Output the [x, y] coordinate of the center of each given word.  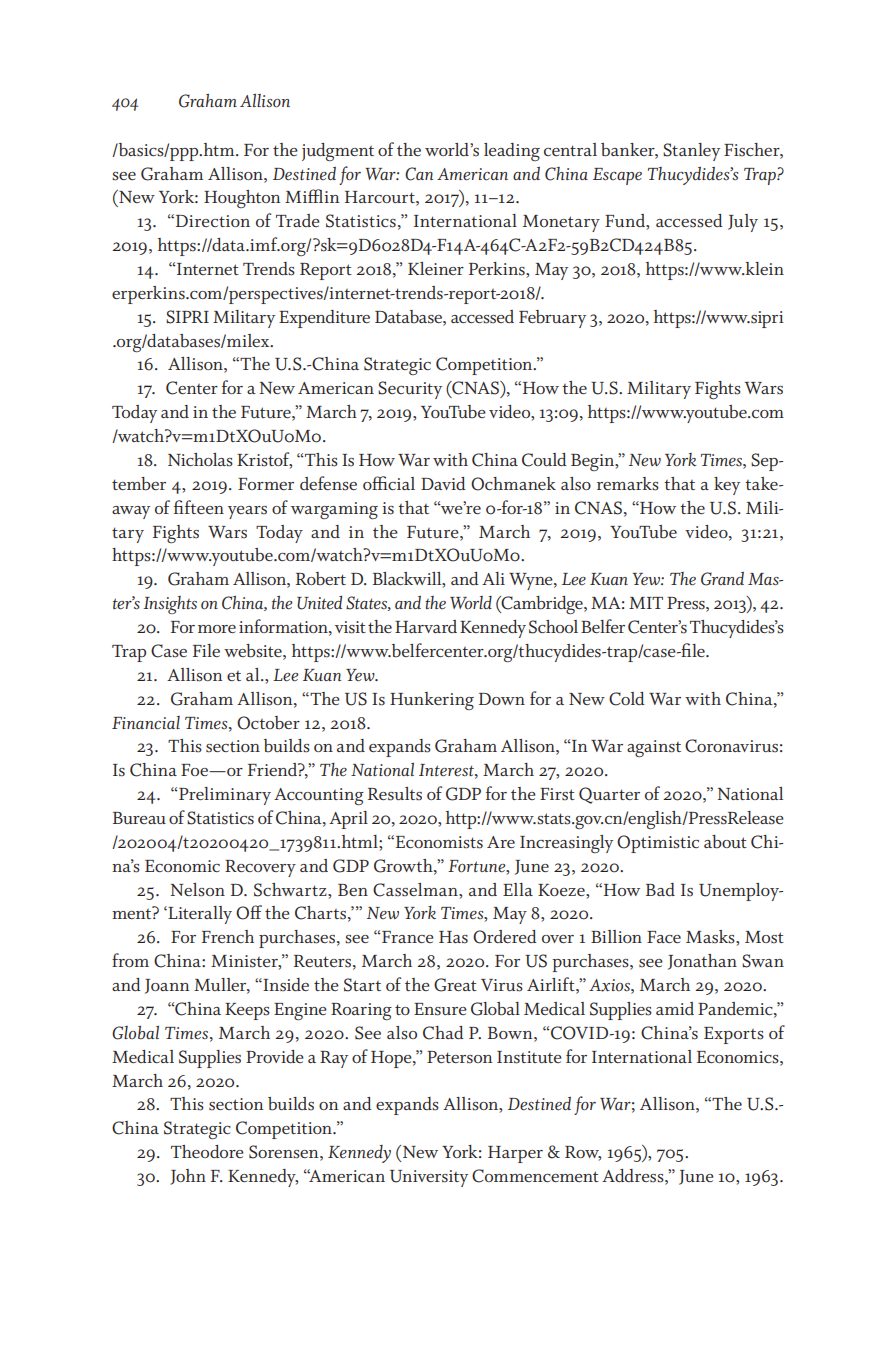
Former [266, 484]
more [217, 629]
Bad [660, 889]
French [228, 936]
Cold [627, 699]
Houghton [242, 199]
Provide [275, 1056]
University [429, 1178]
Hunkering [432, 701]
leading [512, 152]
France [407, 937]
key [727, 486]
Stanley [691, 152]
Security [410, 390]
